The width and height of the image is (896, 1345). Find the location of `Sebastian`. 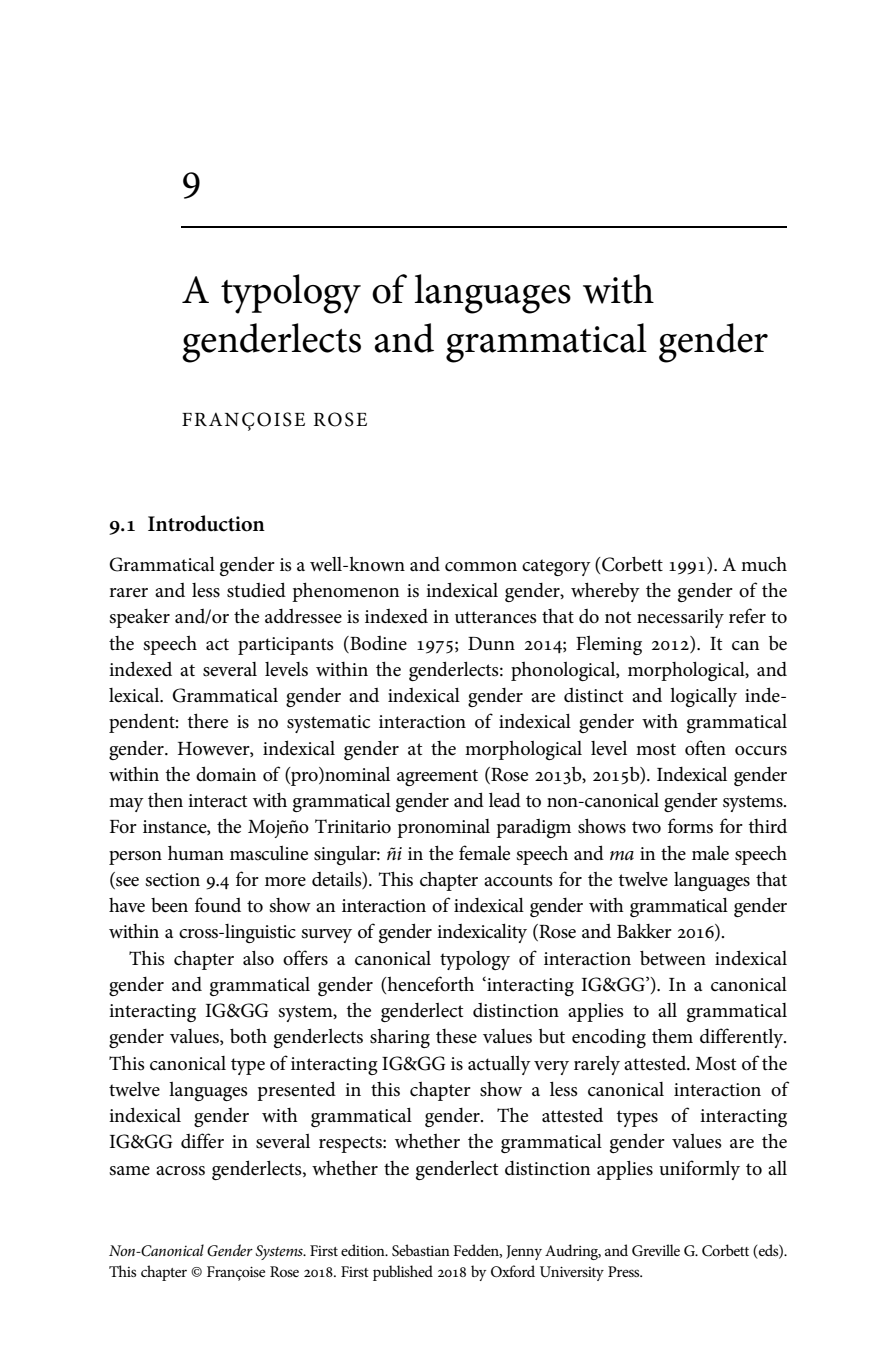

Sebastian is located at coordinates (421, 1250).
